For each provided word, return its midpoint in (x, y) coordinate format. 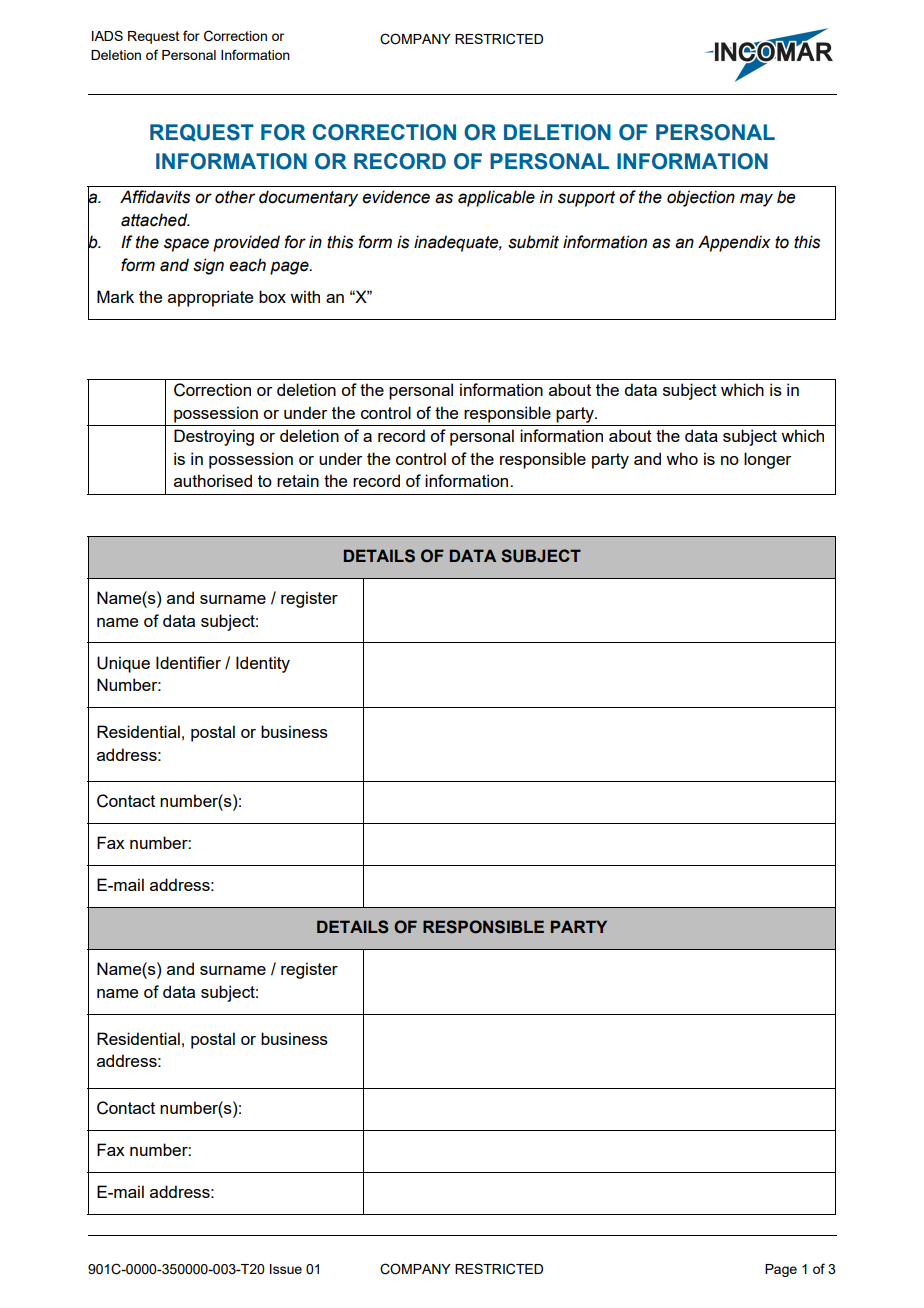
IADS (107, 35)
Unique (123, 664)
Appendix (734, 243)
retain (298, 480)
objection (701, 198)
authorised (213, 480)
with (305, 296)
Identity (263, 664)
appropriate (210, 298)
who (682, 458)
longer (767, 460)
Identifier (188, 662)
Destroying (214, 437)
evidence (396, 197)
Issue (286, 1269)
